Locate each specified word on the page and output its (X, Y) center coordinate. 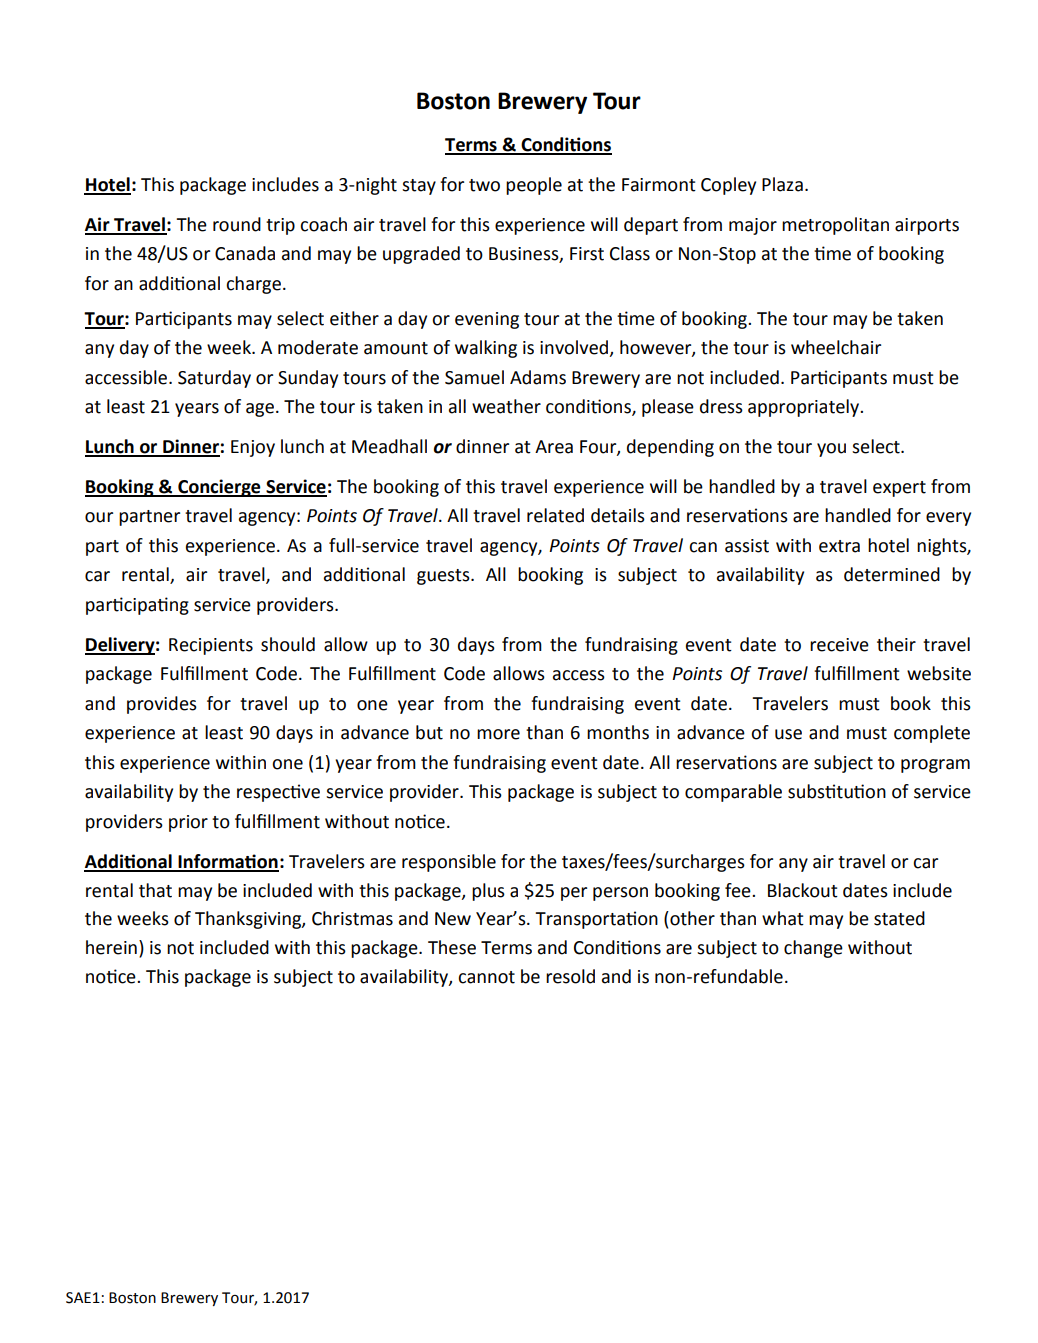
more (498, 734)
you (831, 450)
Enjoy (253, 448)
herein (111, 947)
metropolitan (835, 226)
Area (554, 447)
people (534, 186)
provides (162, 705)
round (237, 224)
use (788, 734)
